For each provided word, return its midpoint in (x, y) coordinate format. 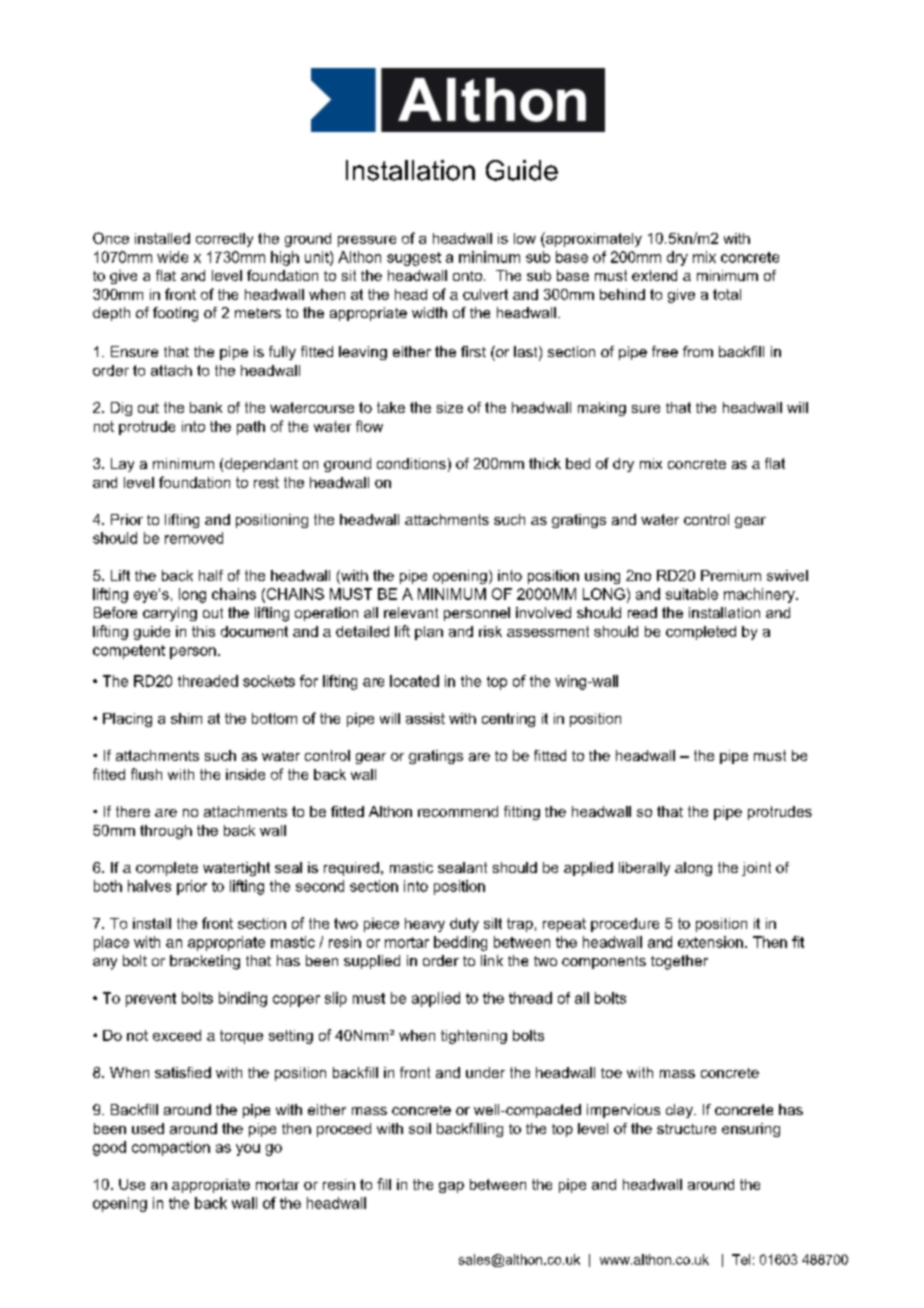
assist (425, 718)
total (727, 294)
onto (467, 276)
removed (194, 538)
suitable (692, 594)
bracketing (205, 962)
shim (186, 718)
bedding (460, 943)
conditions (411, 463)
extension (710, 942)
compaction (171, 1148)
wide (172, 257)
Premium (731, 575)
